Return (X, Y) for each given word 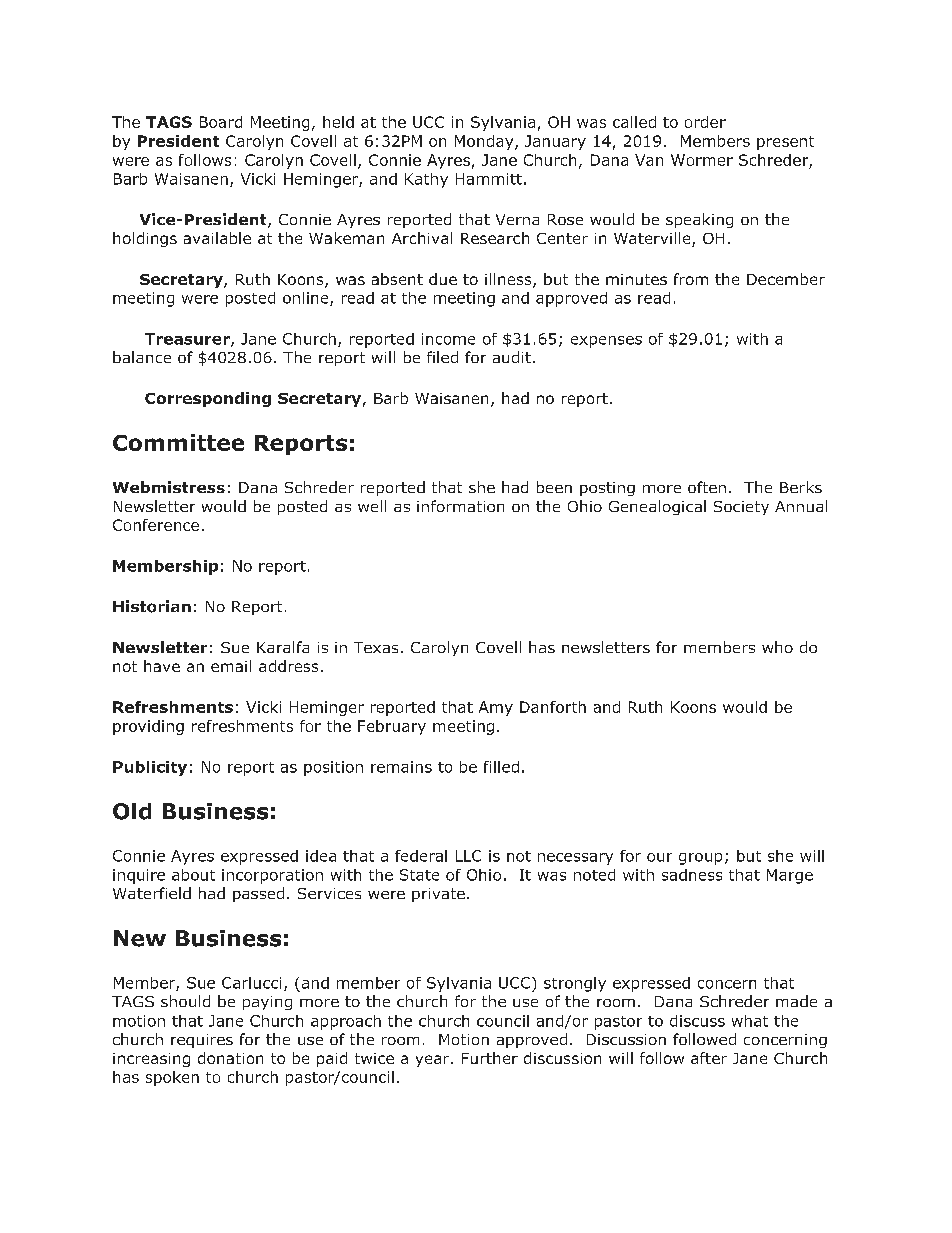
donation (230, 1058)
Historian (152, 606)
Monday (485, 142)
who (777, 647)
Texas (376, 647)
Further (490, 1058)
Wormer (702, 160)
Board (221, 122)
